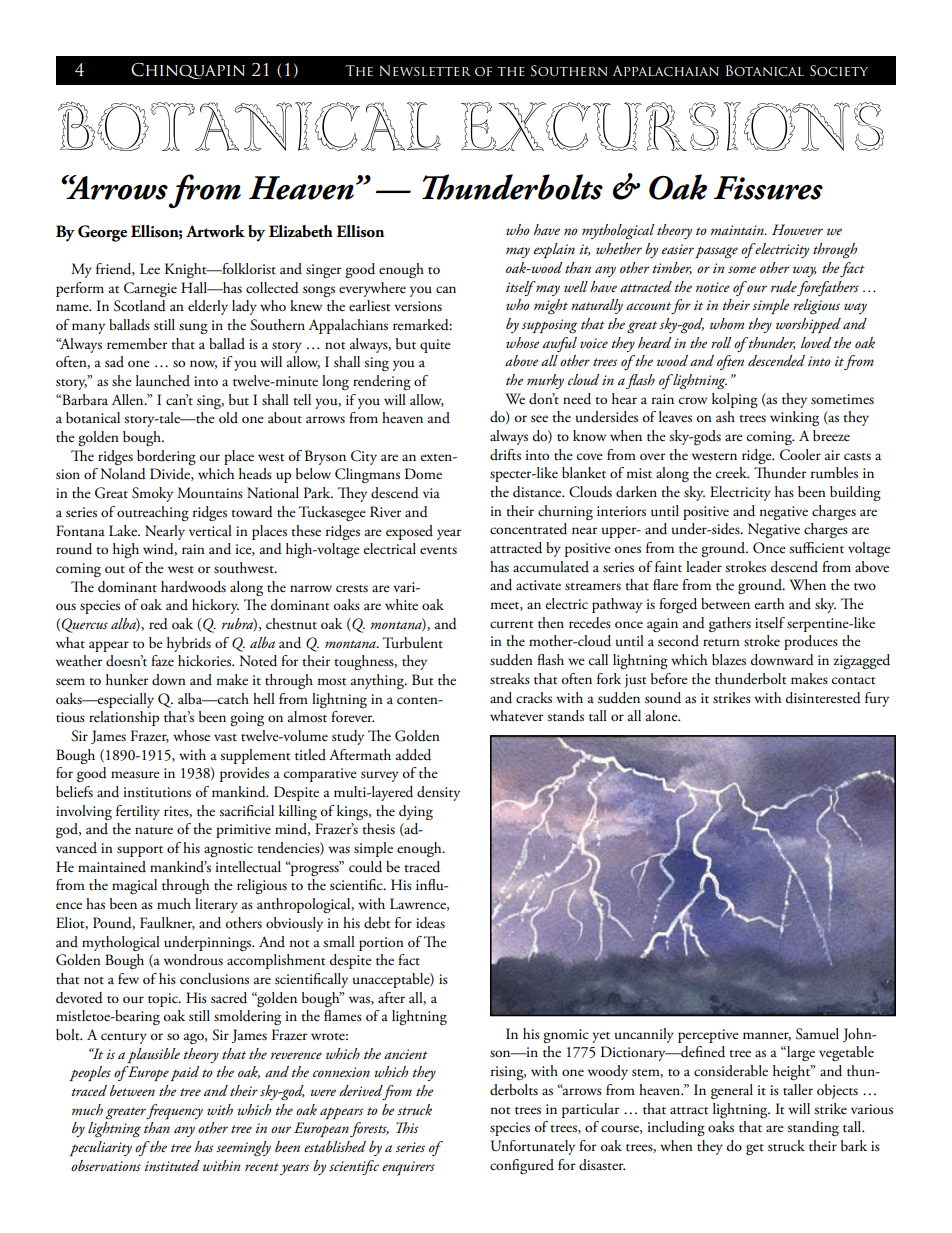 This page has width=952, height=1233. What do you see at coordinates (174, 1112) in the page?
I see `frequency` at bounding box center [174, 1112].
